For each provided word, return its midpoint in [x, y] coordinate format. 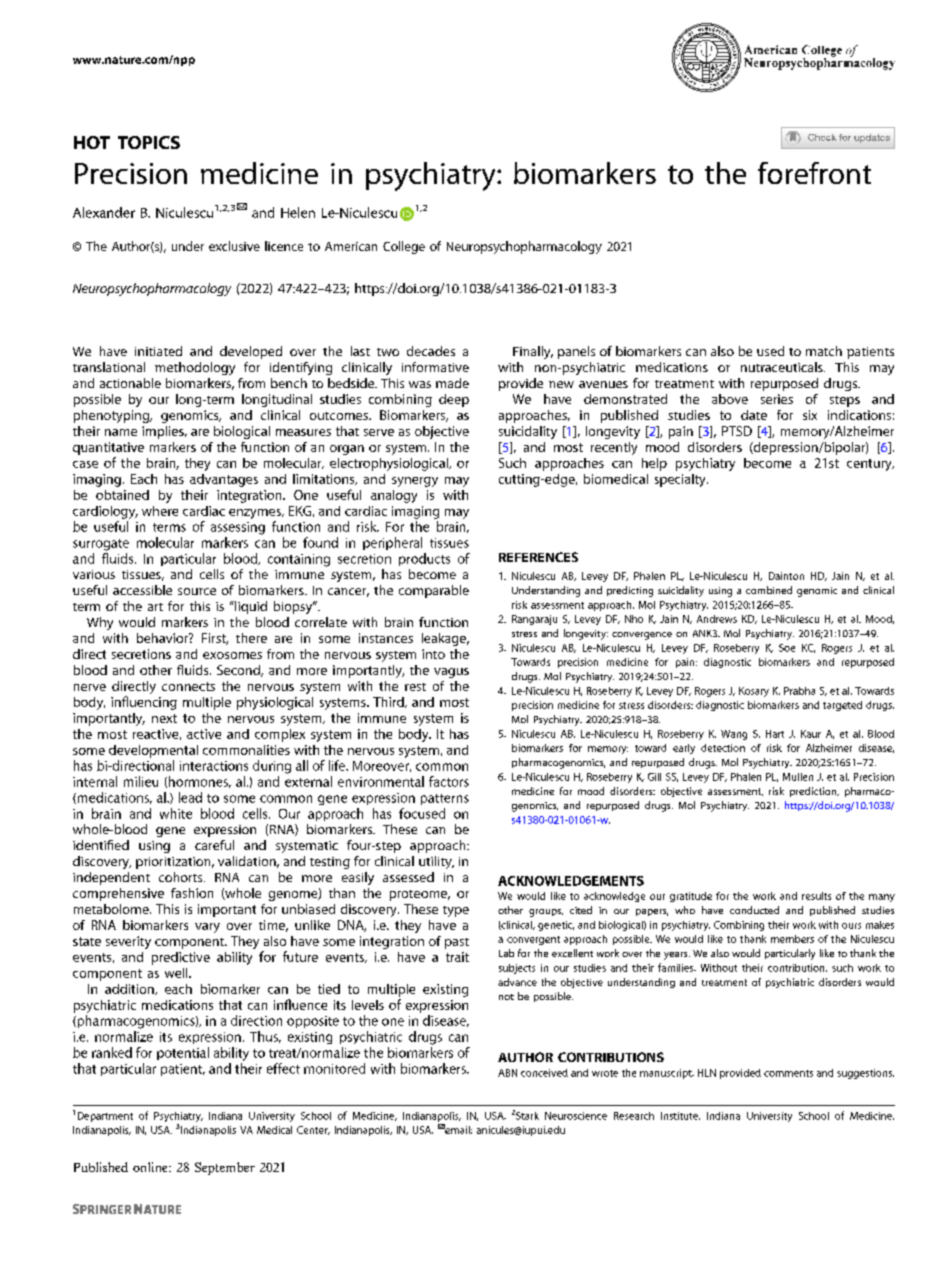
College [404, 247]
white [176, 813]
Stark [527, 1116]
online [151, 1167]
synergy [415, 482]
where [160, 511]
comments [788, 1073]
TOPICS [149, 142]
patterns [445, 799]
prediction [814, 792]
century [870, 465]
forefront [814, 173]
